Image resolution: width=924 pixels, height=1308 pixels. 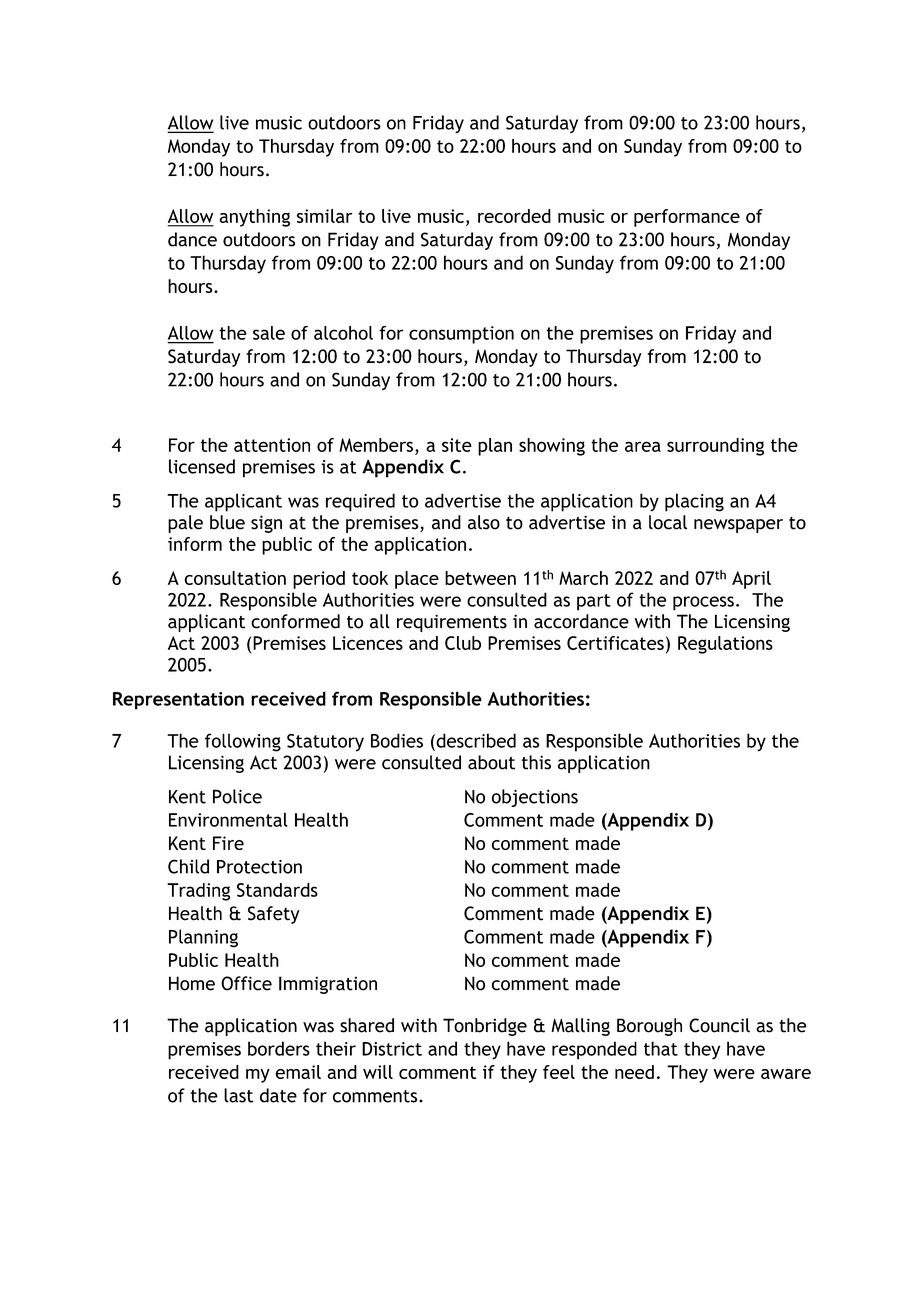 What do you see at coordinates (725, 645) in the image?
I see `Regulations` at bounding box center [725, 645].
